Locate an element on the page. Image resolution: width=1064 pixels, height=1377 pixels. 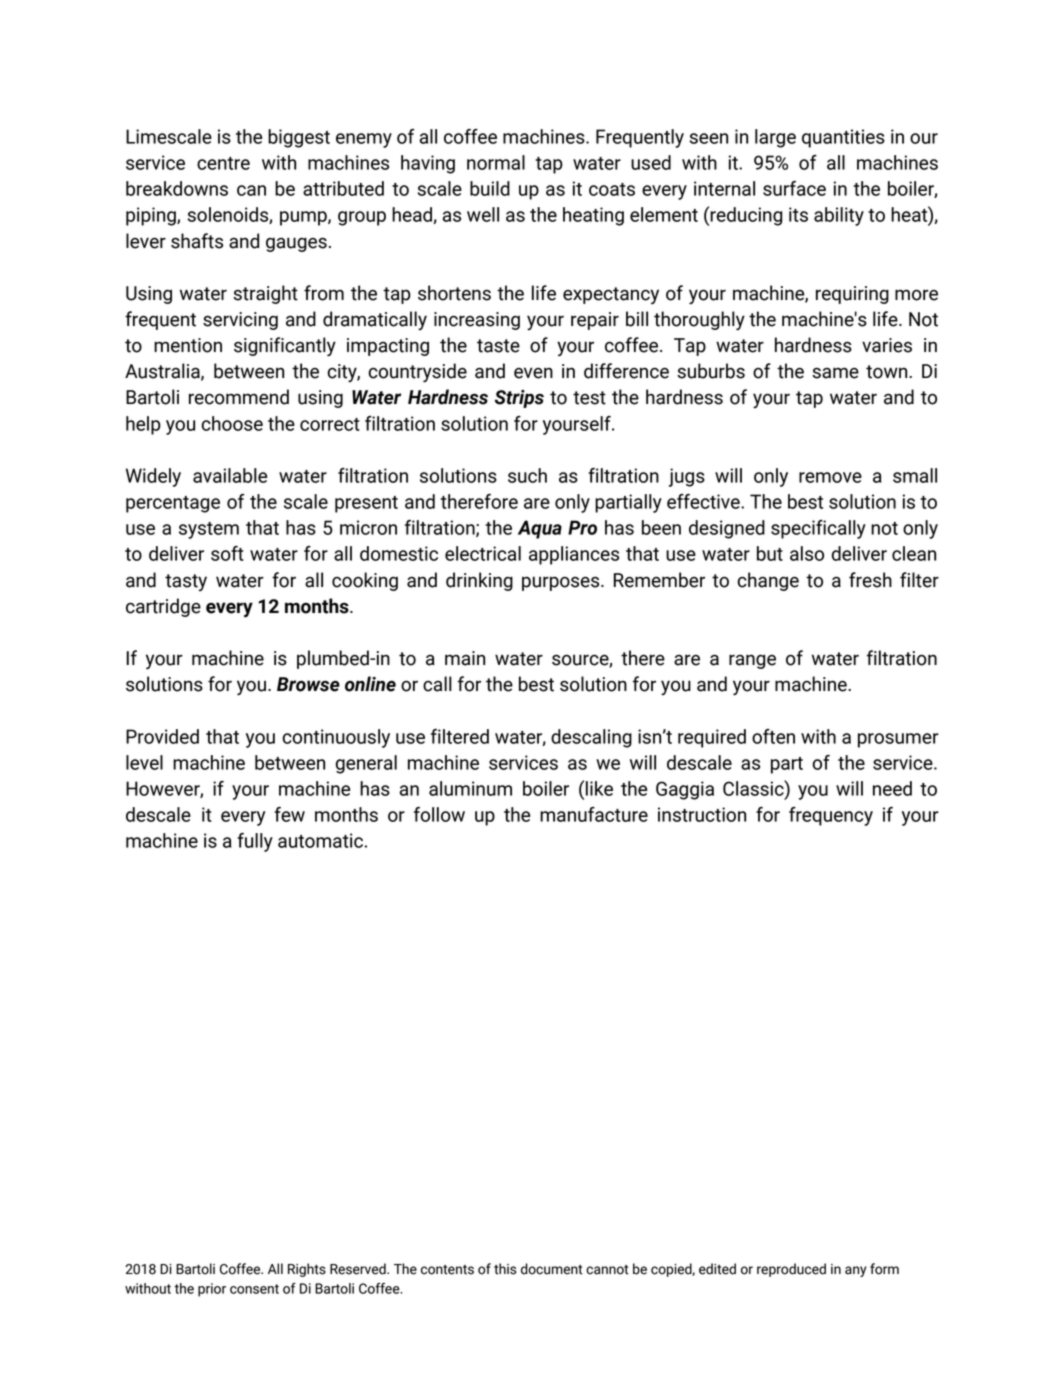
automatic is located at coordinates (320, 840).
